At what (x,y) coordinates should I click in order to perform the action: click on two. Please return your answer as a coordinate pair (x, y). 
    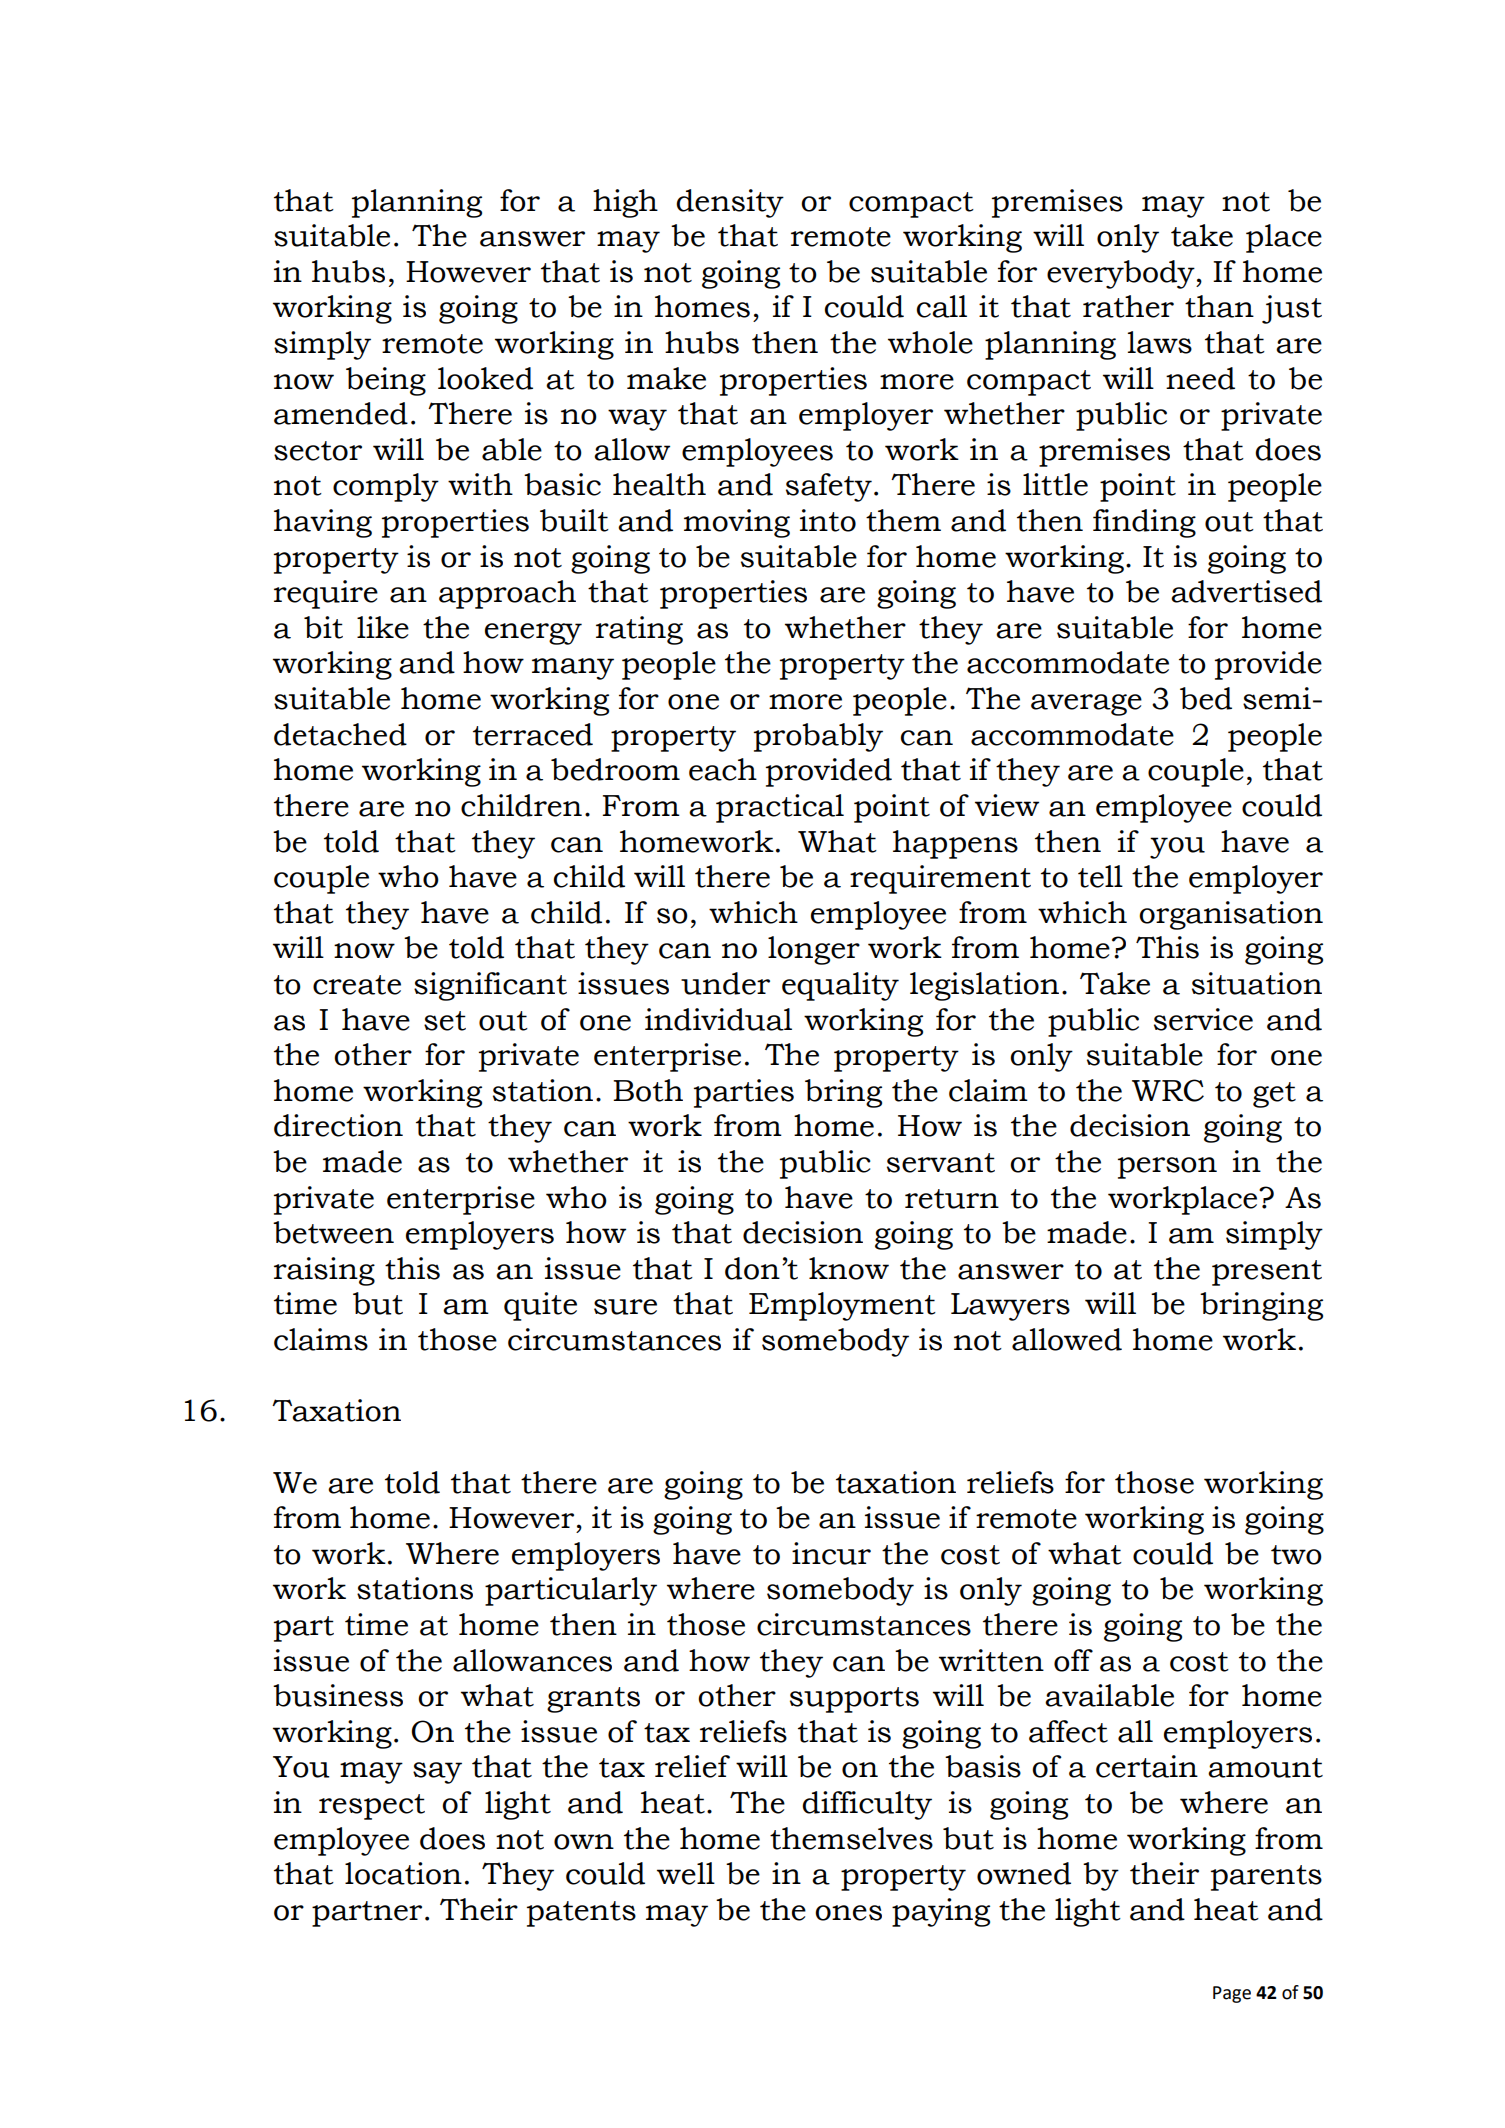
    Looking at the image, I should click on (1296, 1555).
